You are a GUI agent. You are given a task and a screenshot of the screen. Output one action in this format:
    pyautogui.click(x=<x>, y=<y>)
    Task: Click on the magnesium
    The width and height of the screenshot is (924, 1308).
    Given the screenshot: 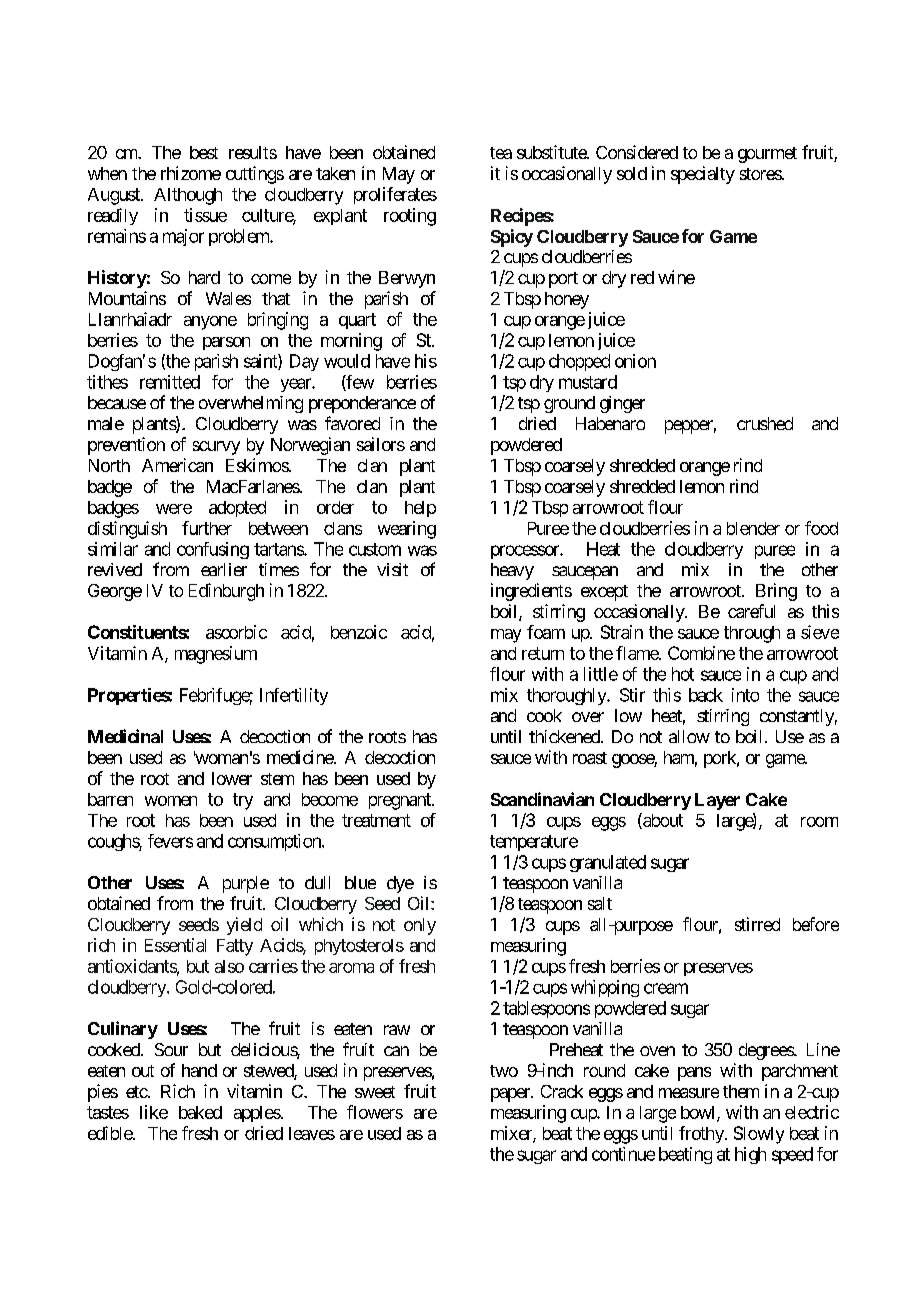 What is the action you would take?
    pyautogui.click(x=216, y=655)
